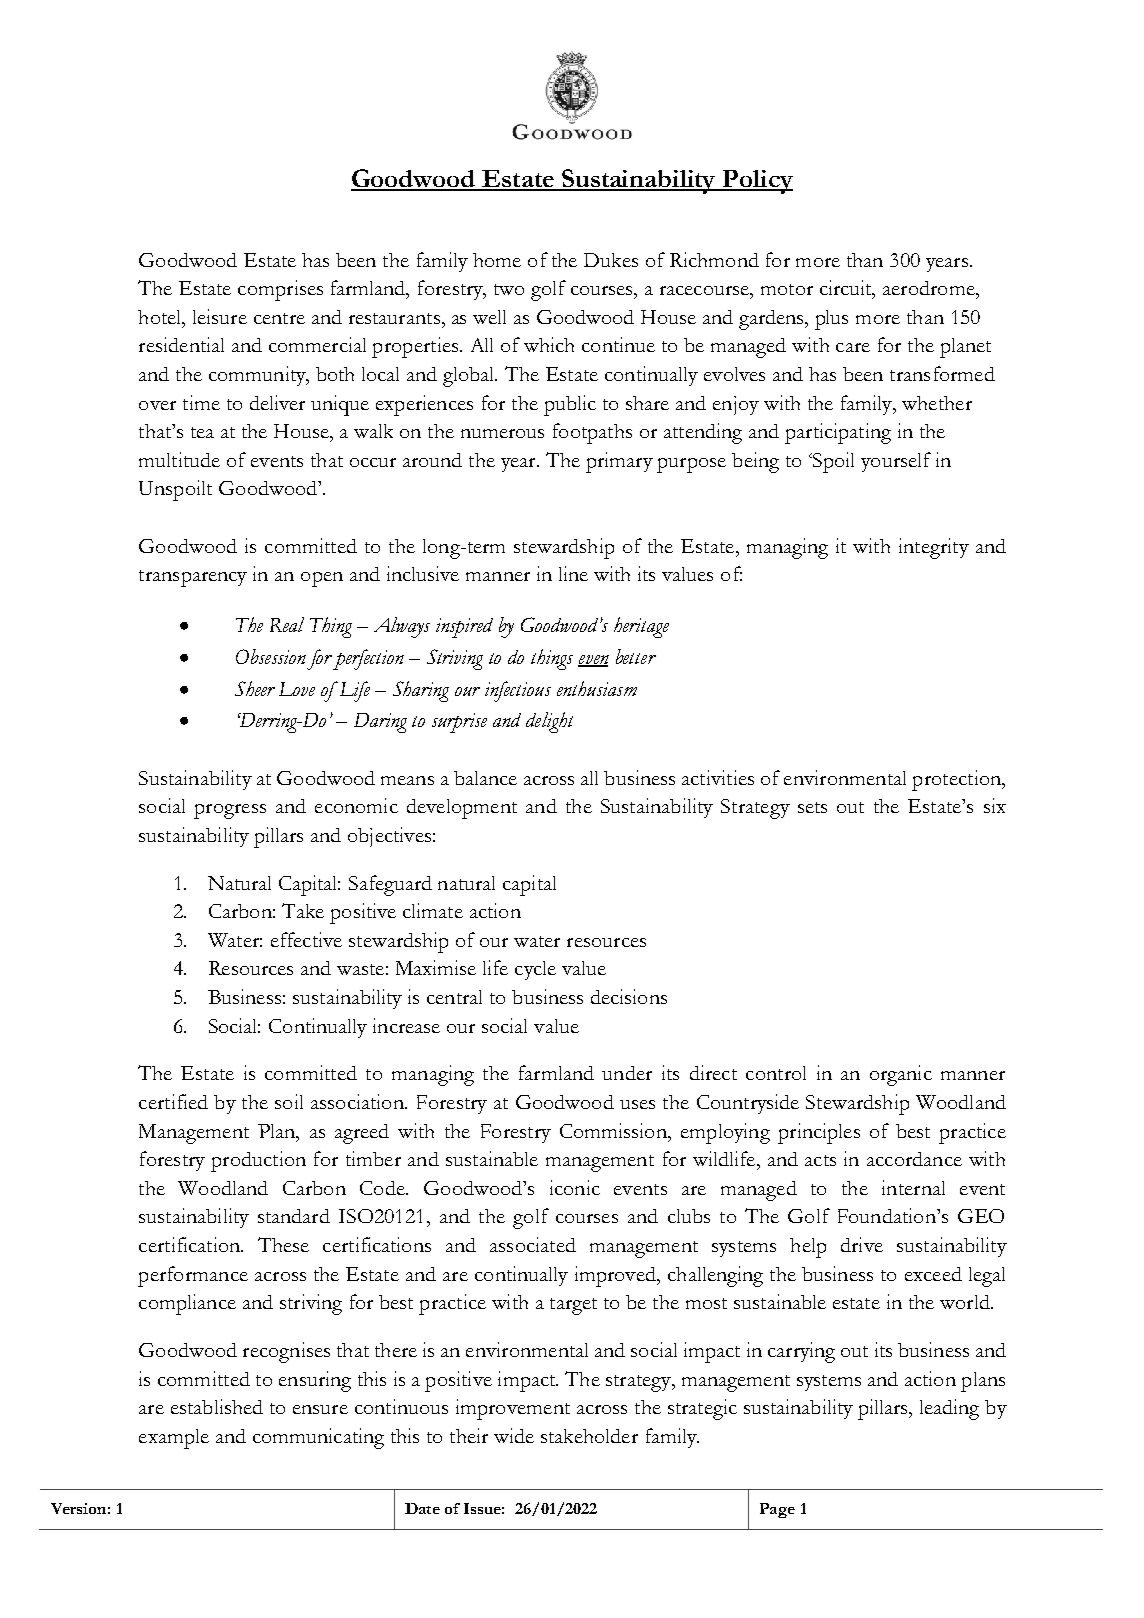 This screenshot has height=1618, width=1144. Describe the element at coordinates (930, 288) in the screenshot. I see `aerodrome` at that location.
